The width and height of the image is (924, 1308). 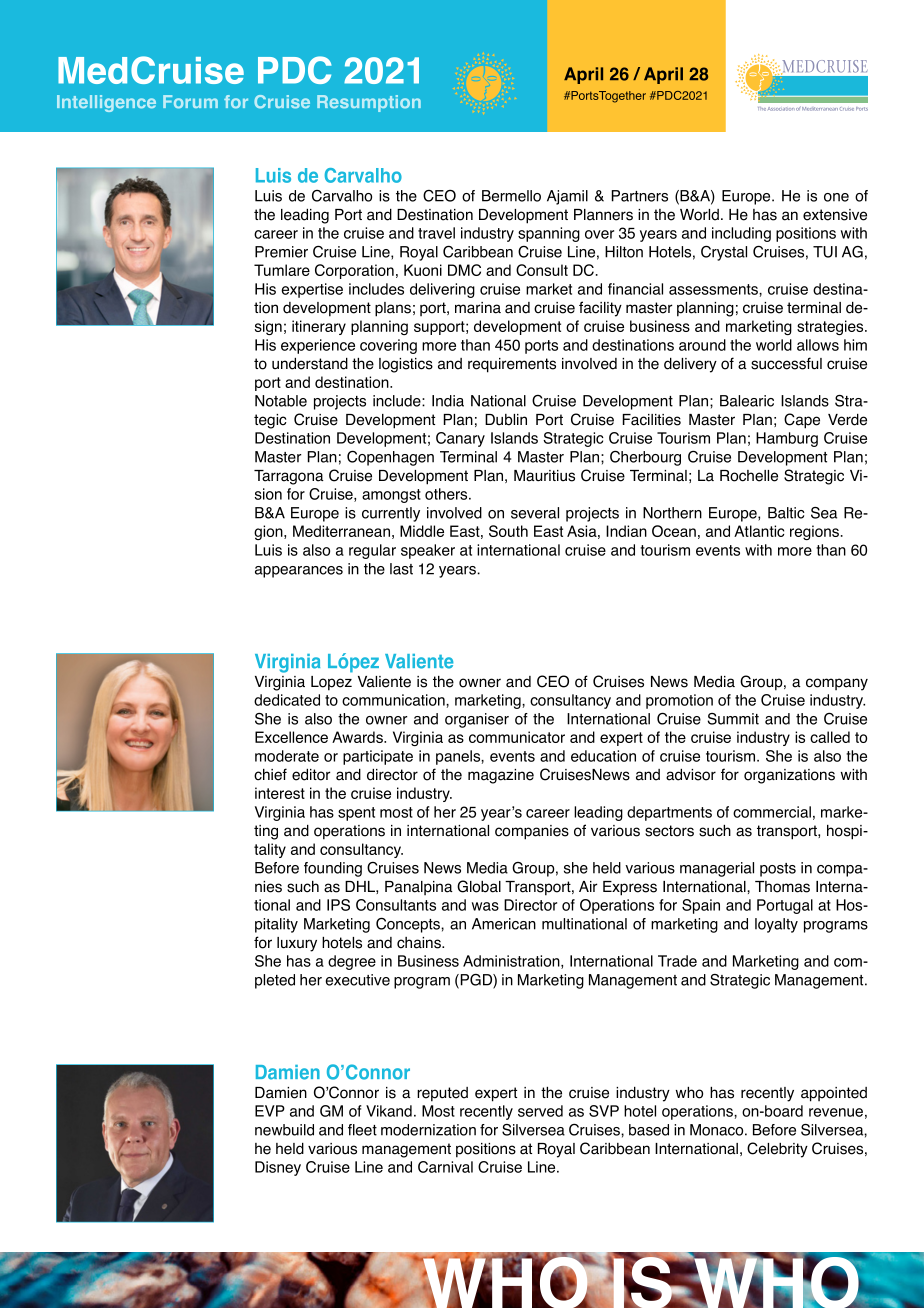 What do you see at coordinates (479, 886) in the image?
I see `Global` at bounding box center [479, 886].
